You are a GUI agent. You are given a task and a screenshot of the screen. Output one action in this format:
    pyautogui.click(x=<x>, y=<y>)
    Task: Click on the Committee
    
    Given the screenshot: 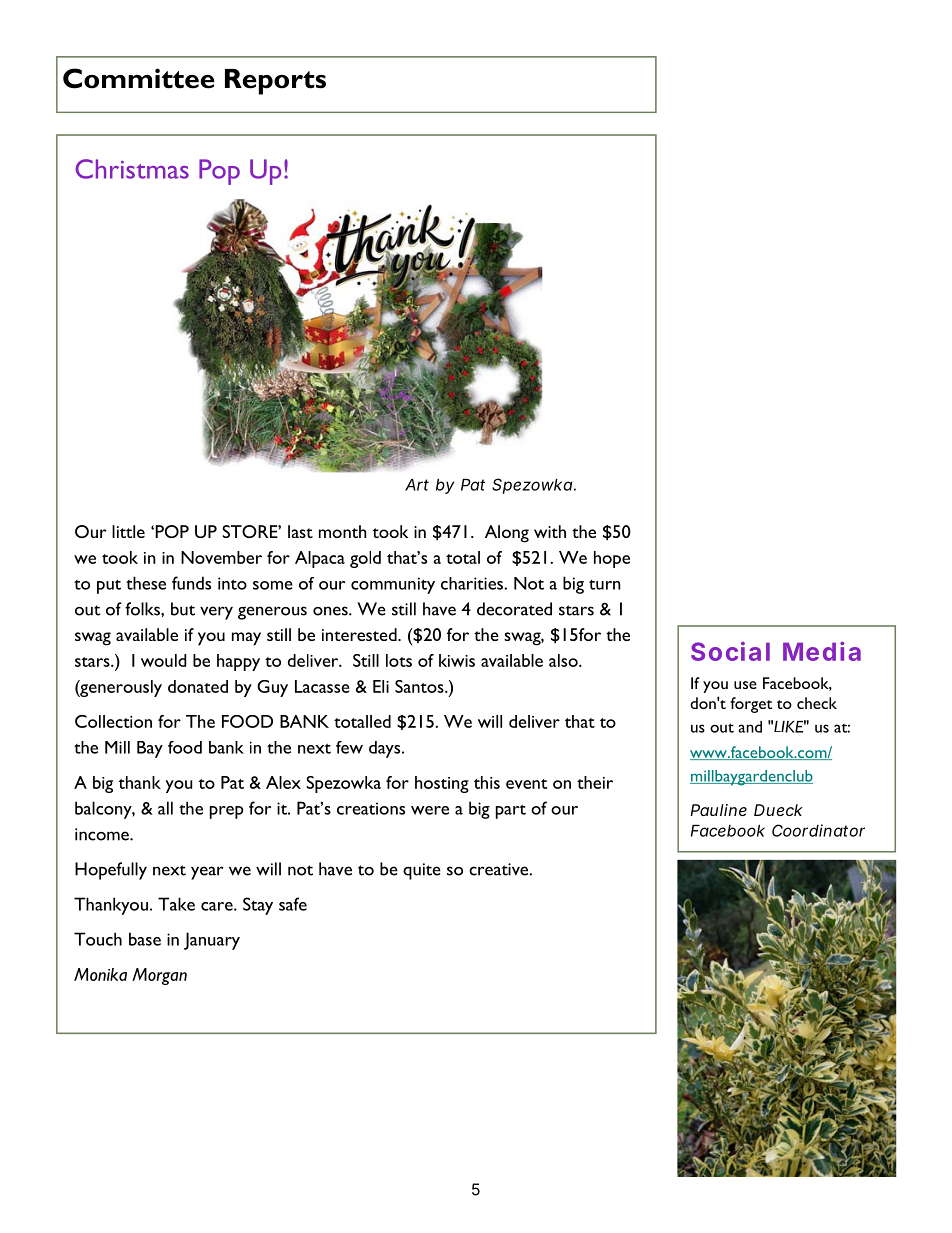 What is the action you would take?
    pyautogui.click(x=139, y=78)
